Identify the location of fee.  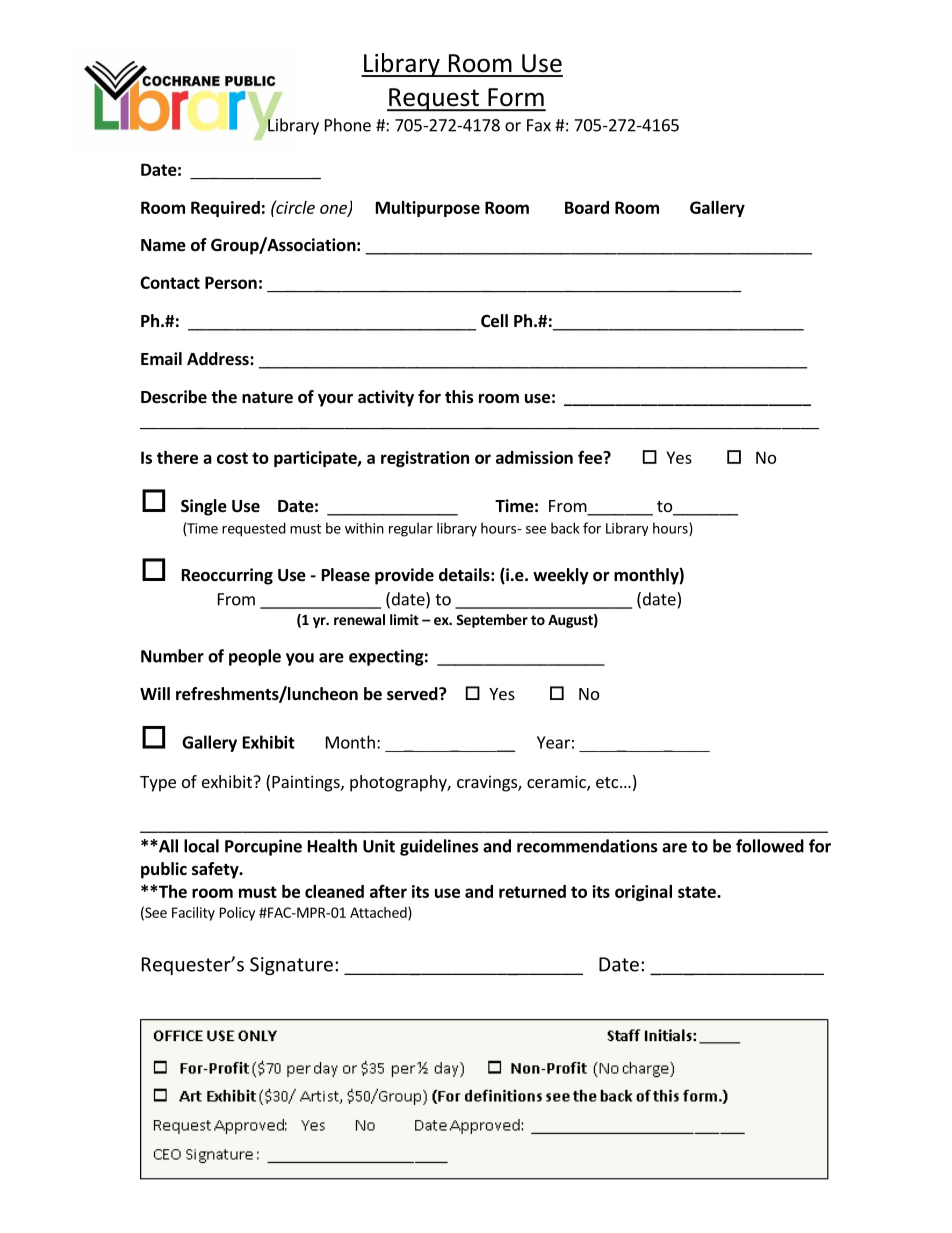
(591, 457).
